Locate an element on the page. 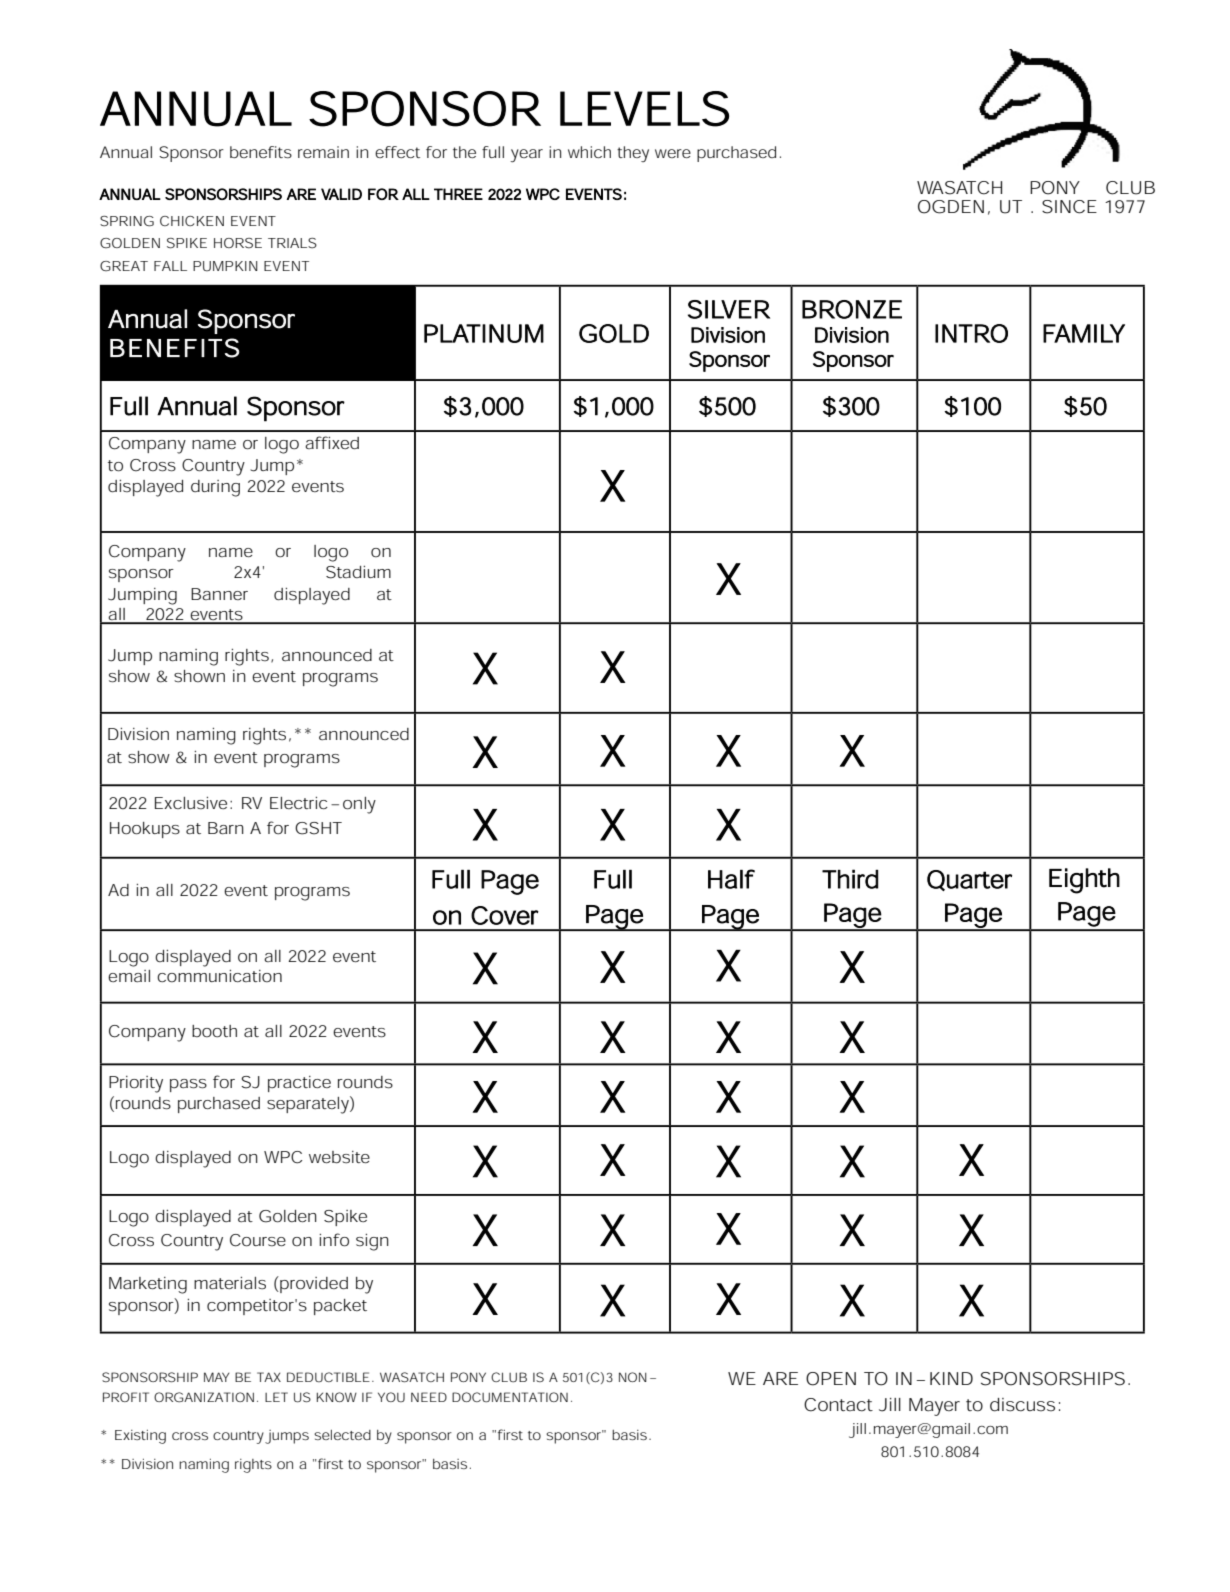 The image size is (1230, 1592). Quarter is located at coordinates (969, 880).
